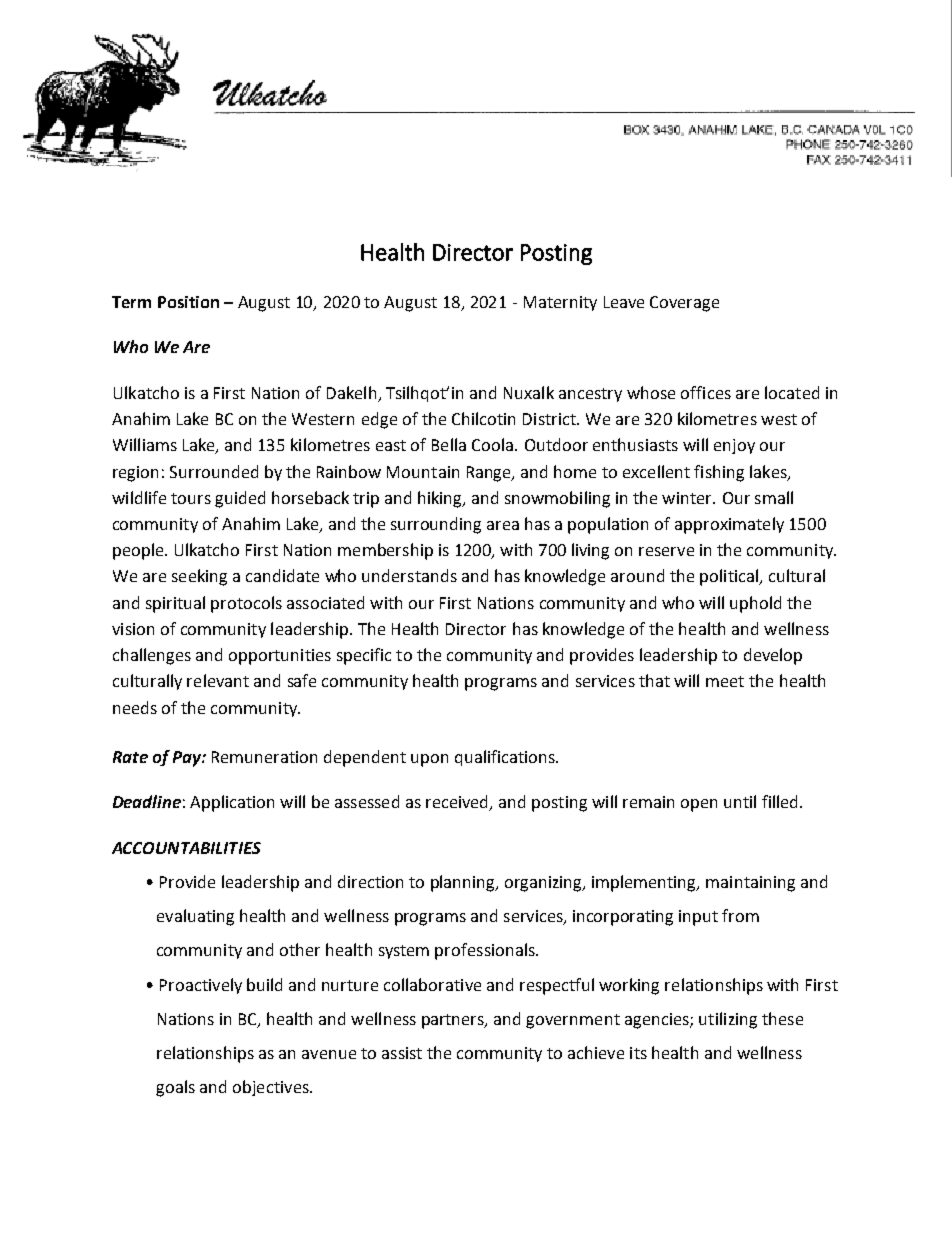  I want to click on assist, so click(402, 1053).
